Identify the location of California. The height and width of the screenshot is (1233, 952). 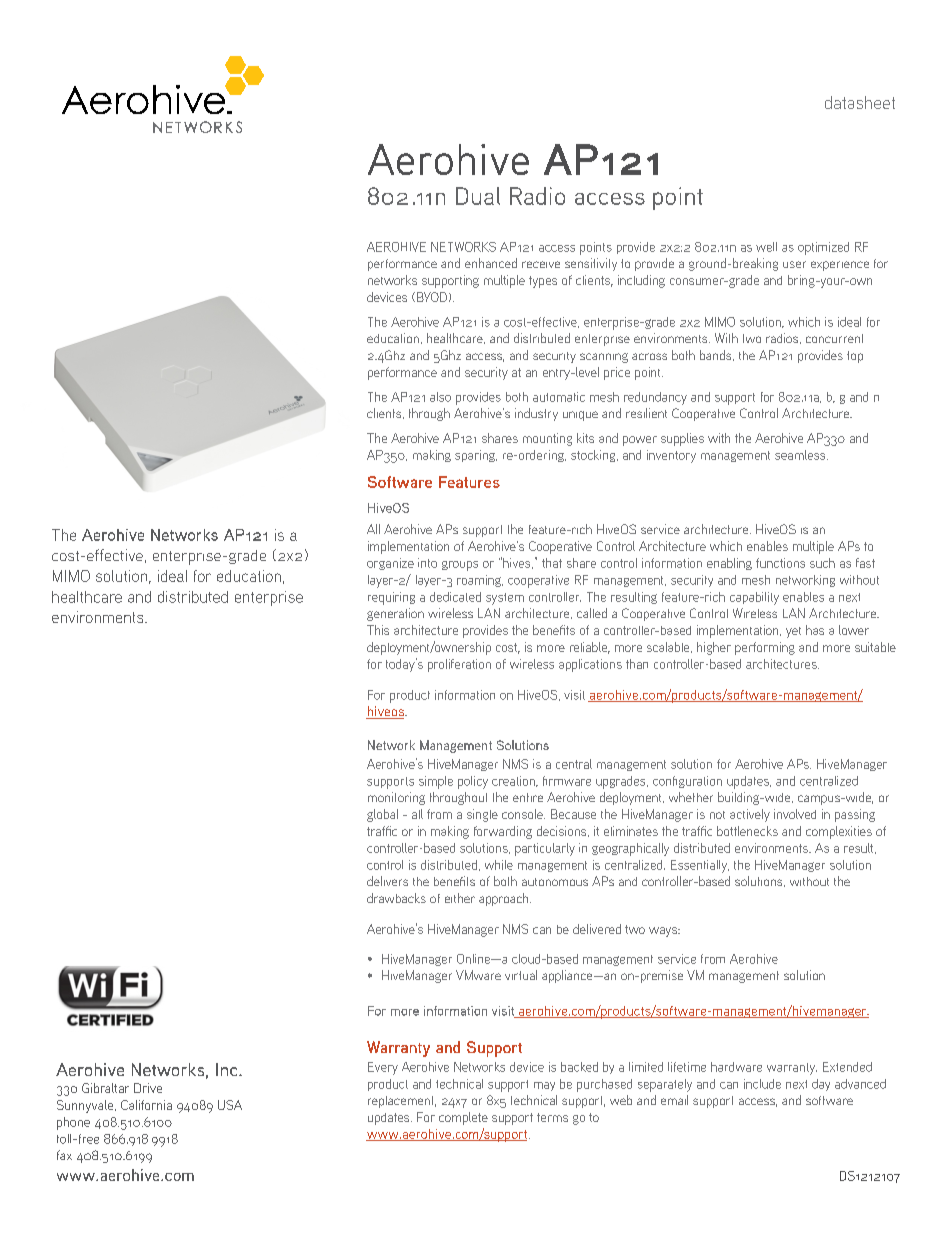
(146, 1105).
